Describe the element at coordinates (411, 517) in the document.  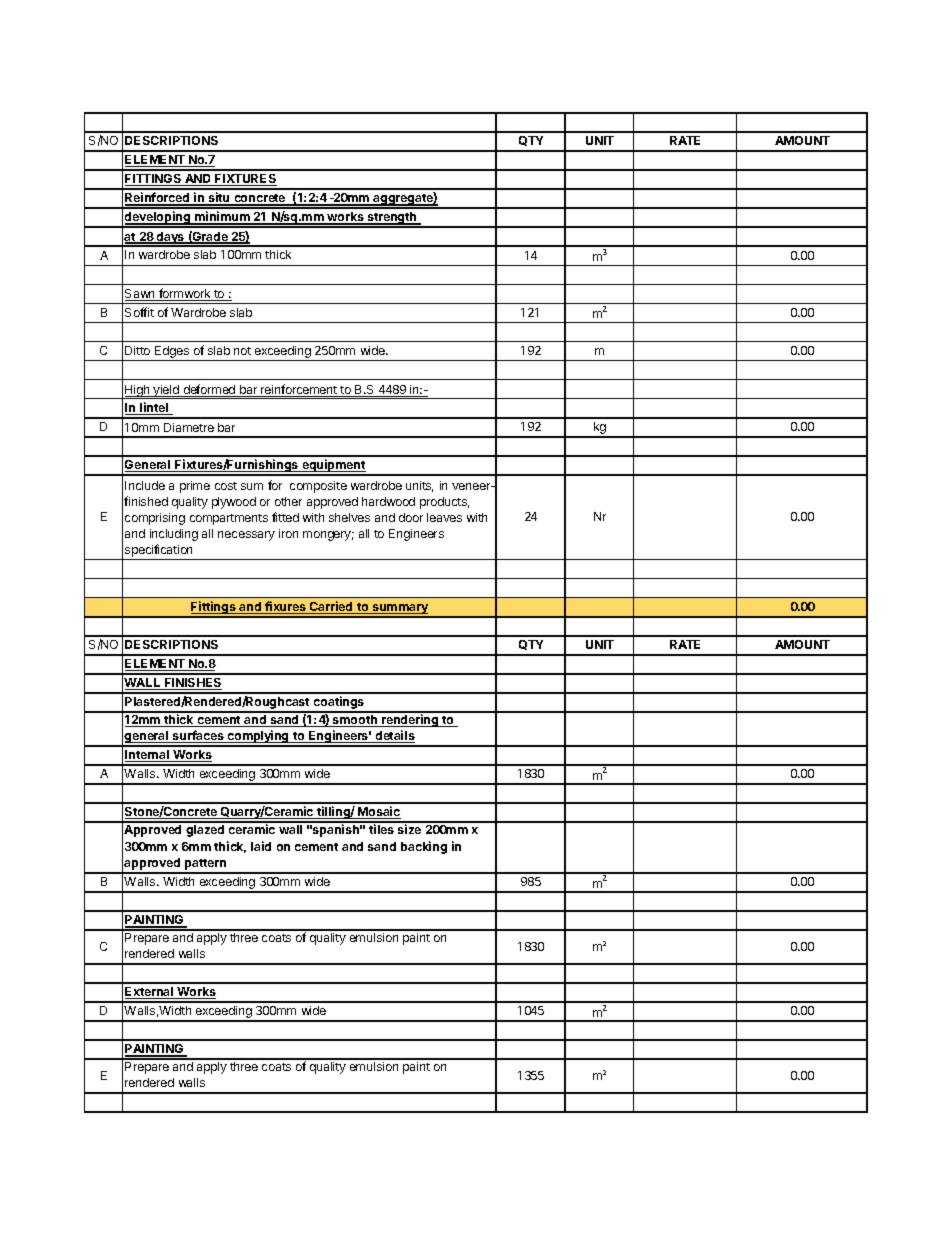
I see `door` at that location.
